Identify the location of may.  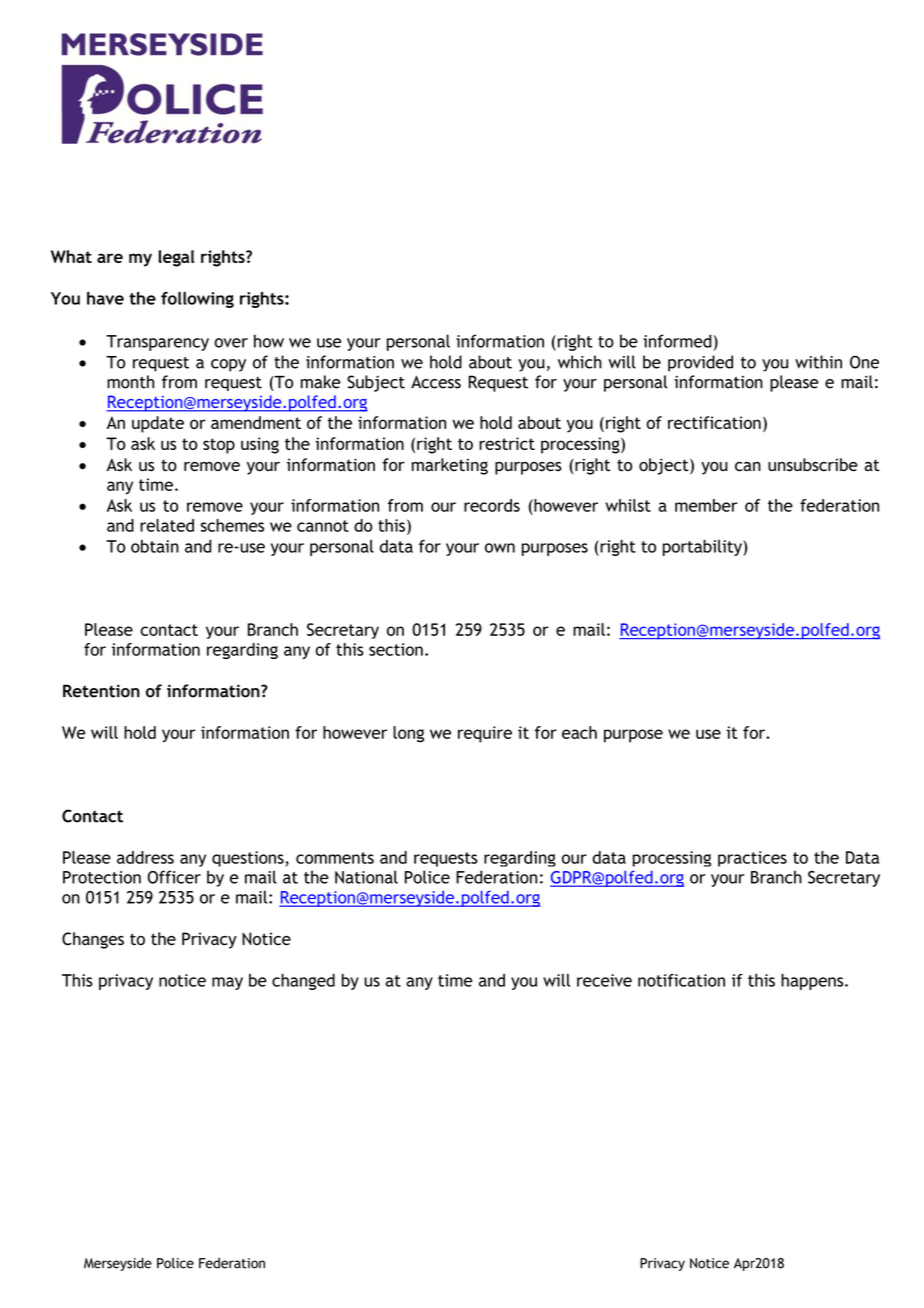
(227, 983).
